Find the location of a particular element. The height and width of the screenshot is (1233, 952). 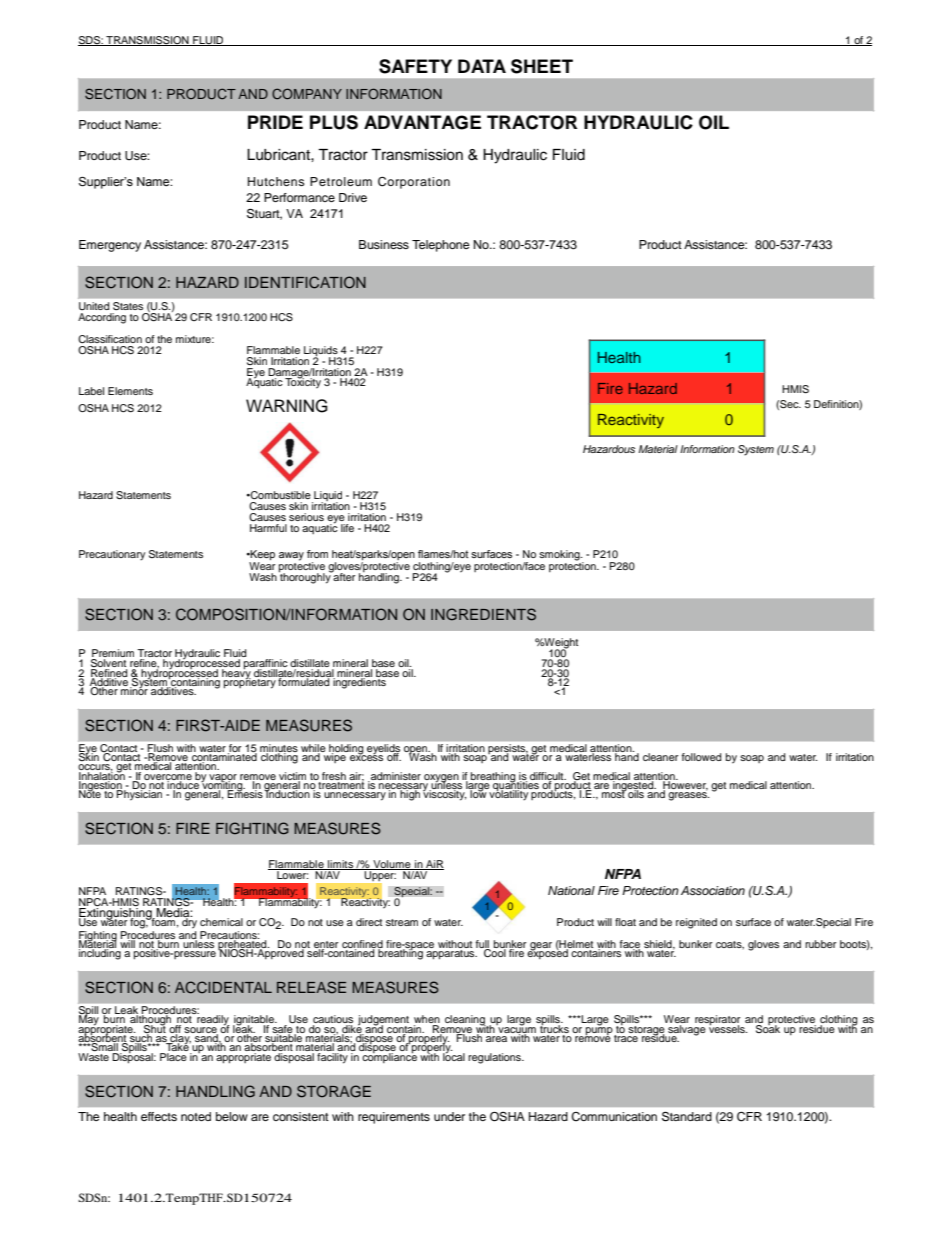

followed is located at coordinates (702, 757).
